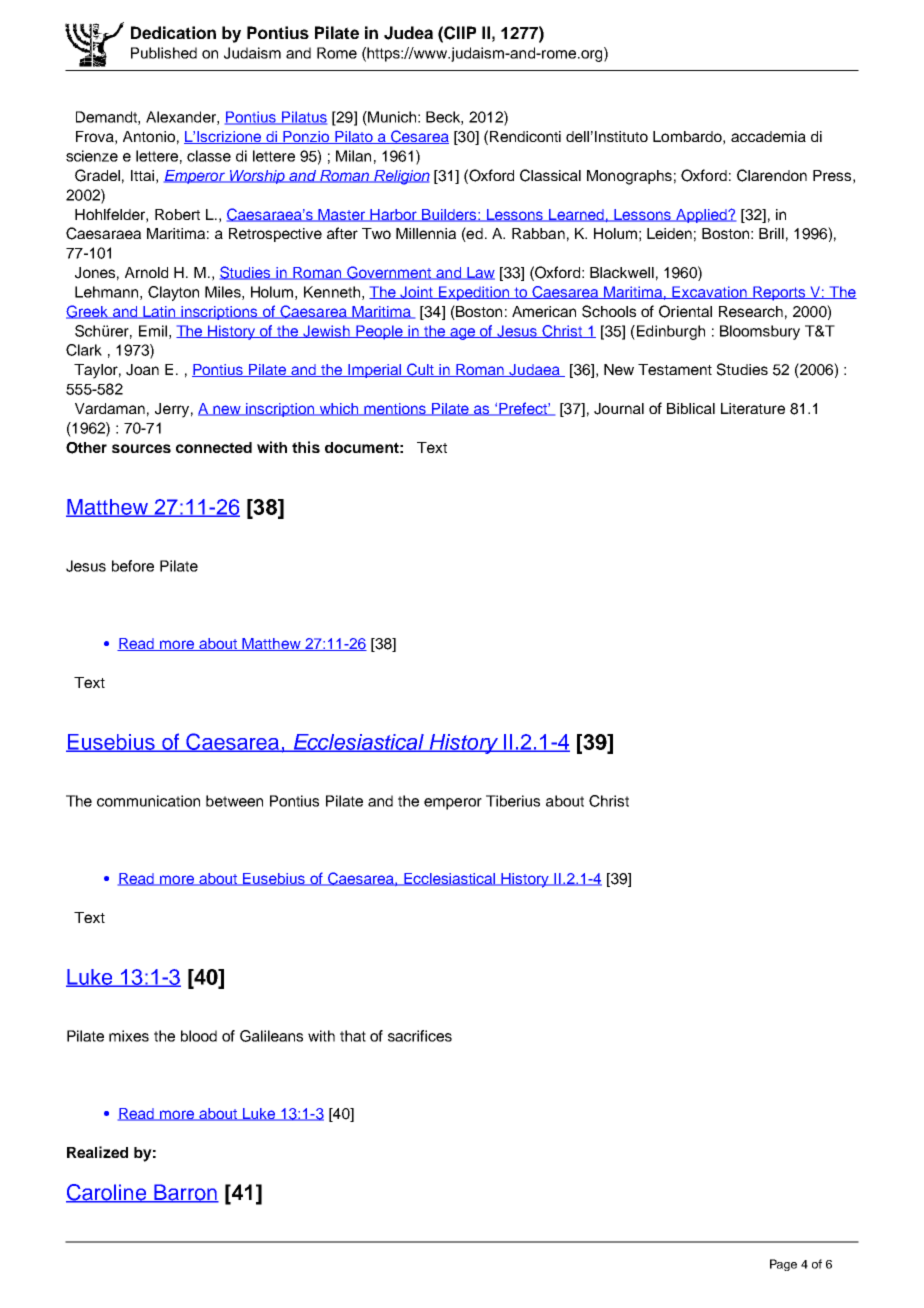 This screenshot has width=924, height=1308. What do you see at coordinates (768, 136) in the screenshot?
I see `accademia` at bounding box center [768, 136].
